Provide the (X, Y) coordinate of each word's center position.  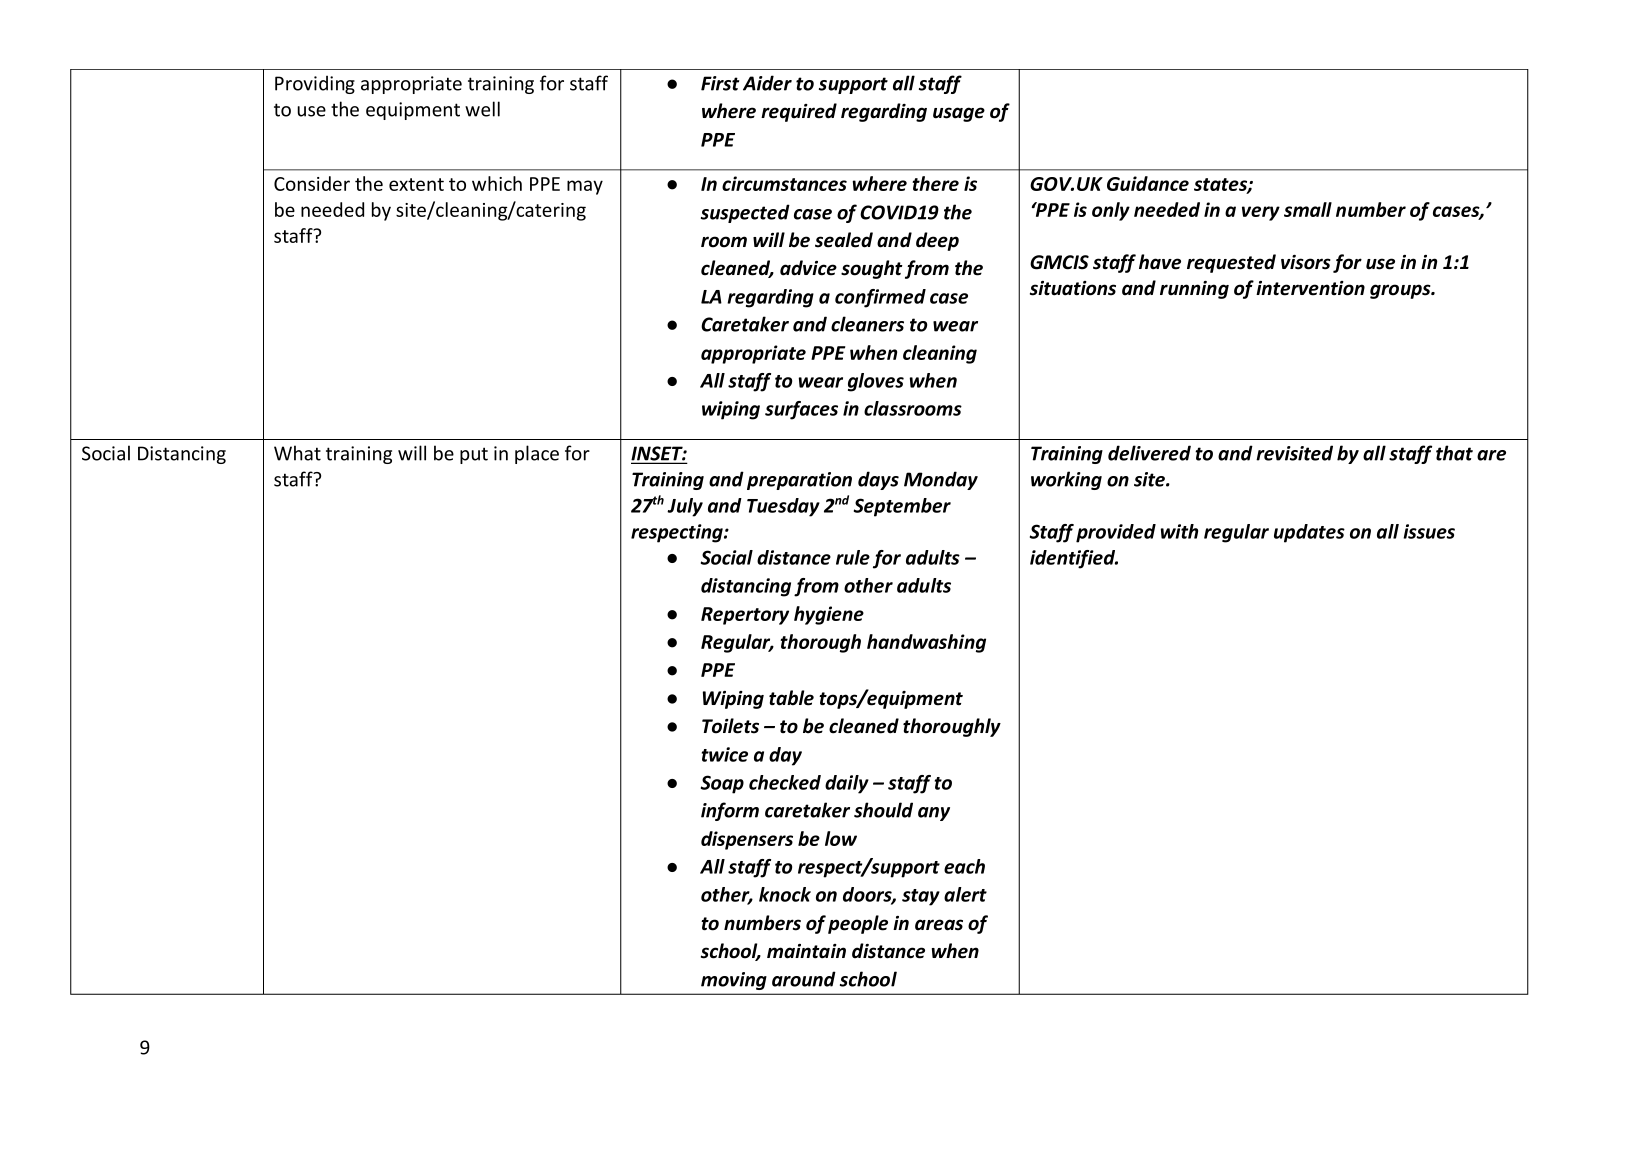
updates (1309, 533)
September (902, 507)
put (474, 455)
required (799, 112)
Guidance (1148, 183)
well (482, 109)
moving (733, 981)
